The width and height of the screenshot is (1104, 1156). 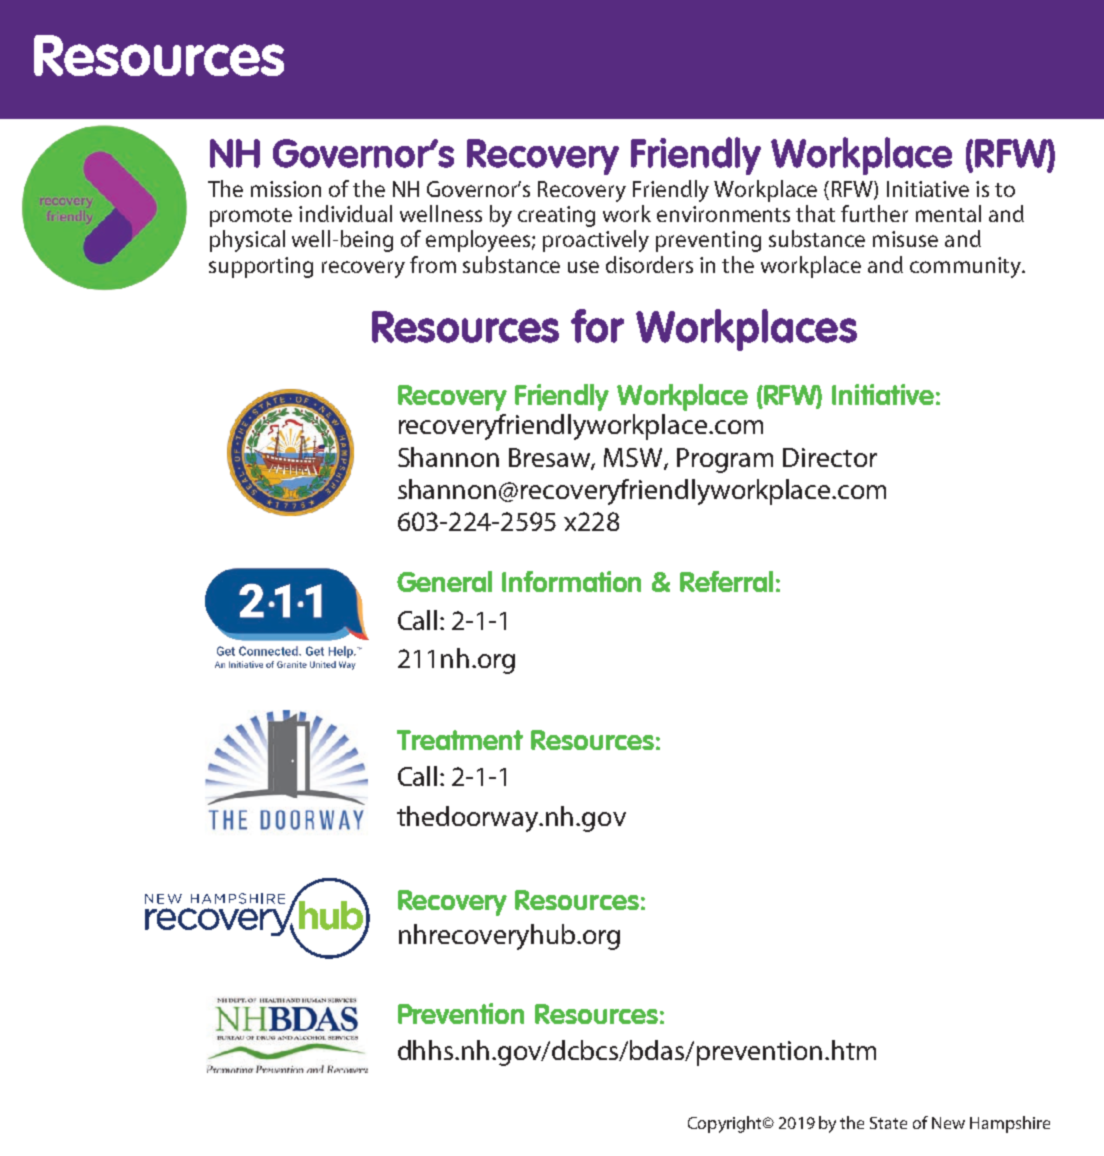 I want to click on State, so click(x=888, y=1123).
